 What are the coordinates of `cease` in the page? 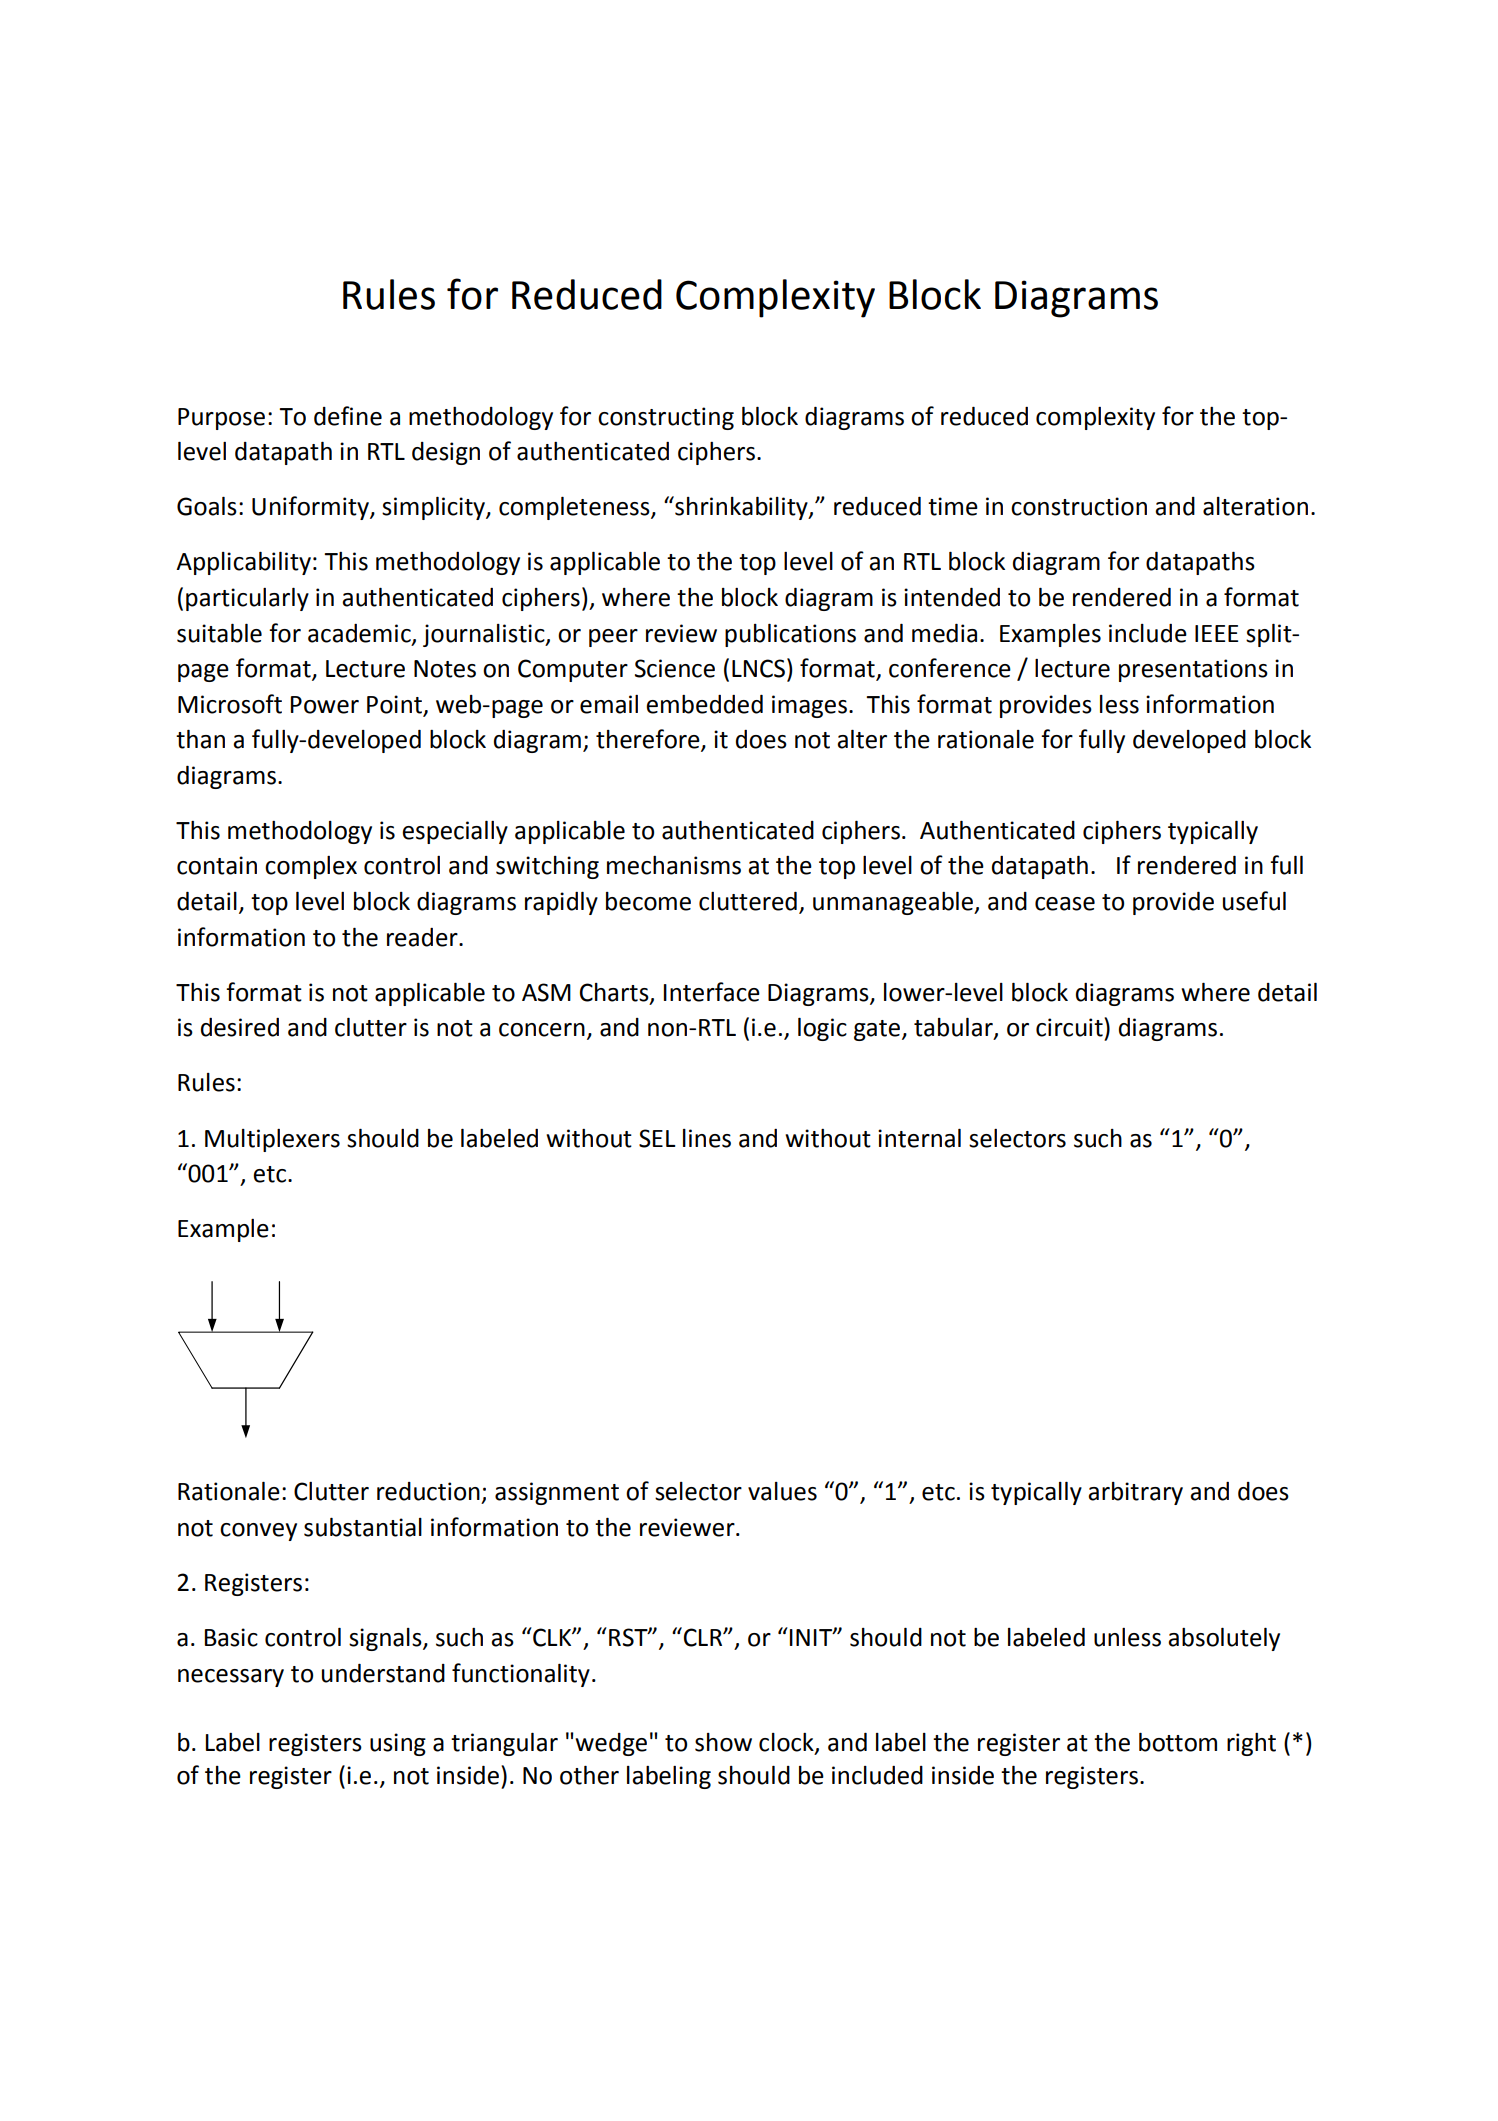 It's located at (1065, 904).
